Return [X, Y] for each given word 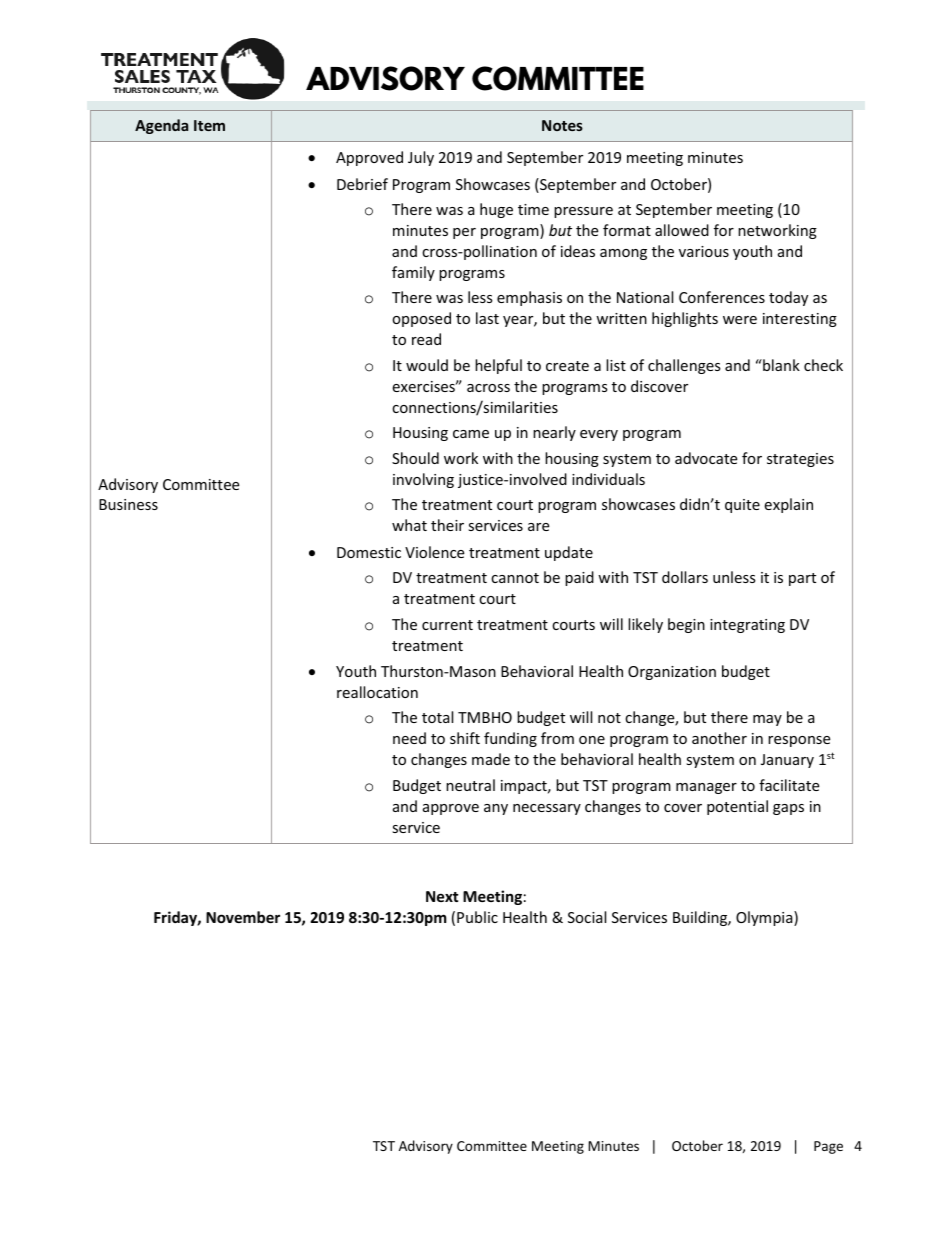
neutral [470, 785]
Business [128, 504]
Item [209, 125]
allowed [682, 230]
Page [828, 1147]
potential [737, 807]
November [243, 917]
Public [477, 917]
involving [423, 480]
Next [442, 896]
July [421, 158]
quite [742, 506]
